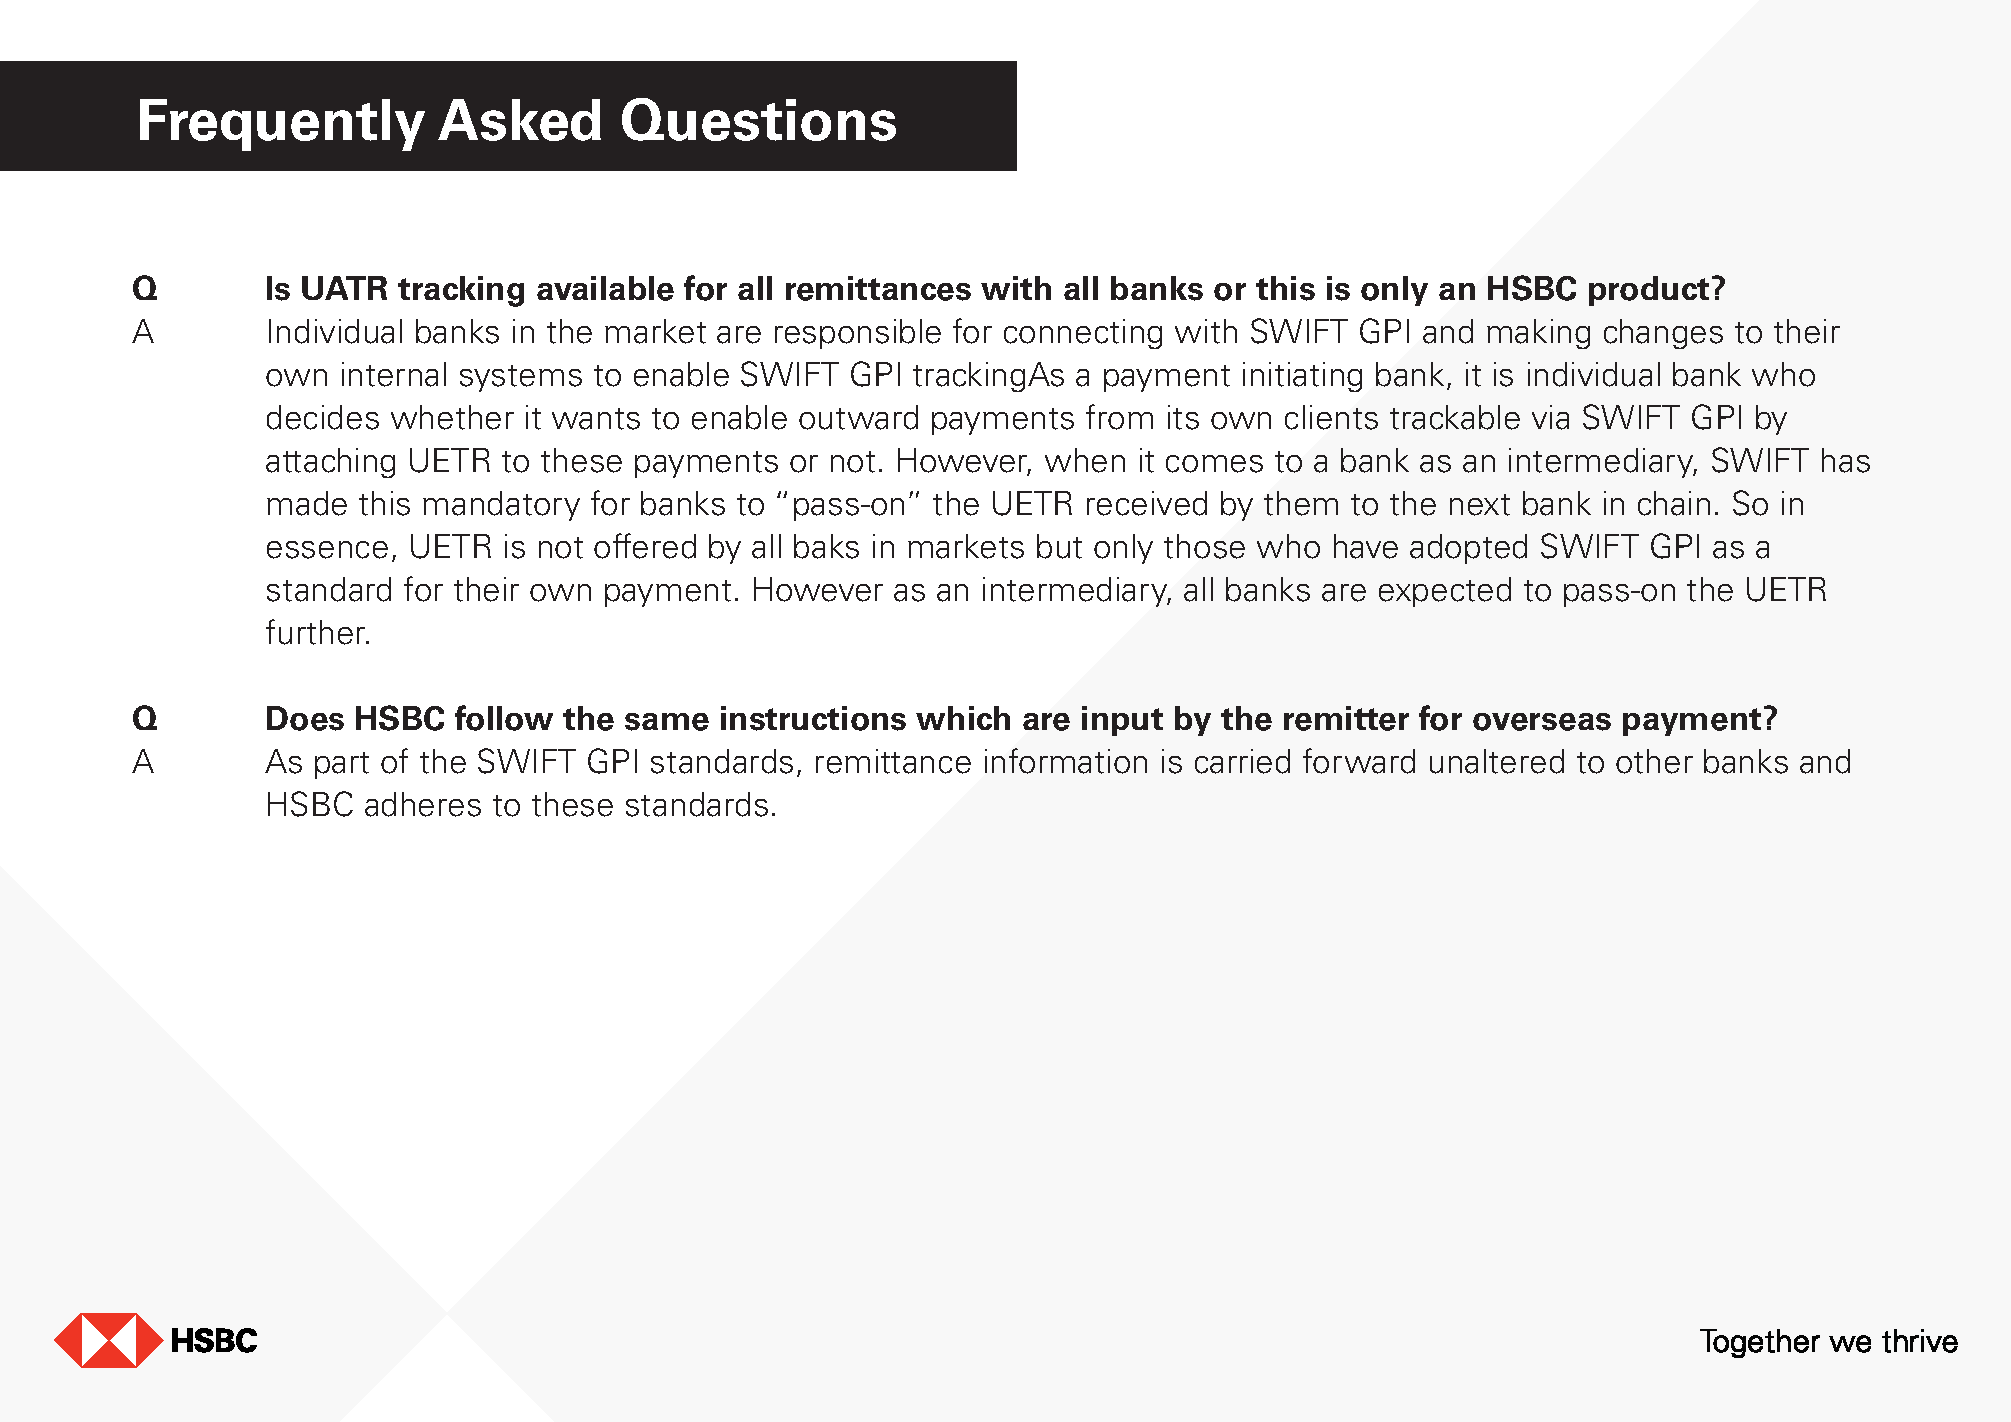 The image size is (2011, 1422). Describe the element at coordinates (423, 804) in the screenshot. I see `adheres` at that location.
